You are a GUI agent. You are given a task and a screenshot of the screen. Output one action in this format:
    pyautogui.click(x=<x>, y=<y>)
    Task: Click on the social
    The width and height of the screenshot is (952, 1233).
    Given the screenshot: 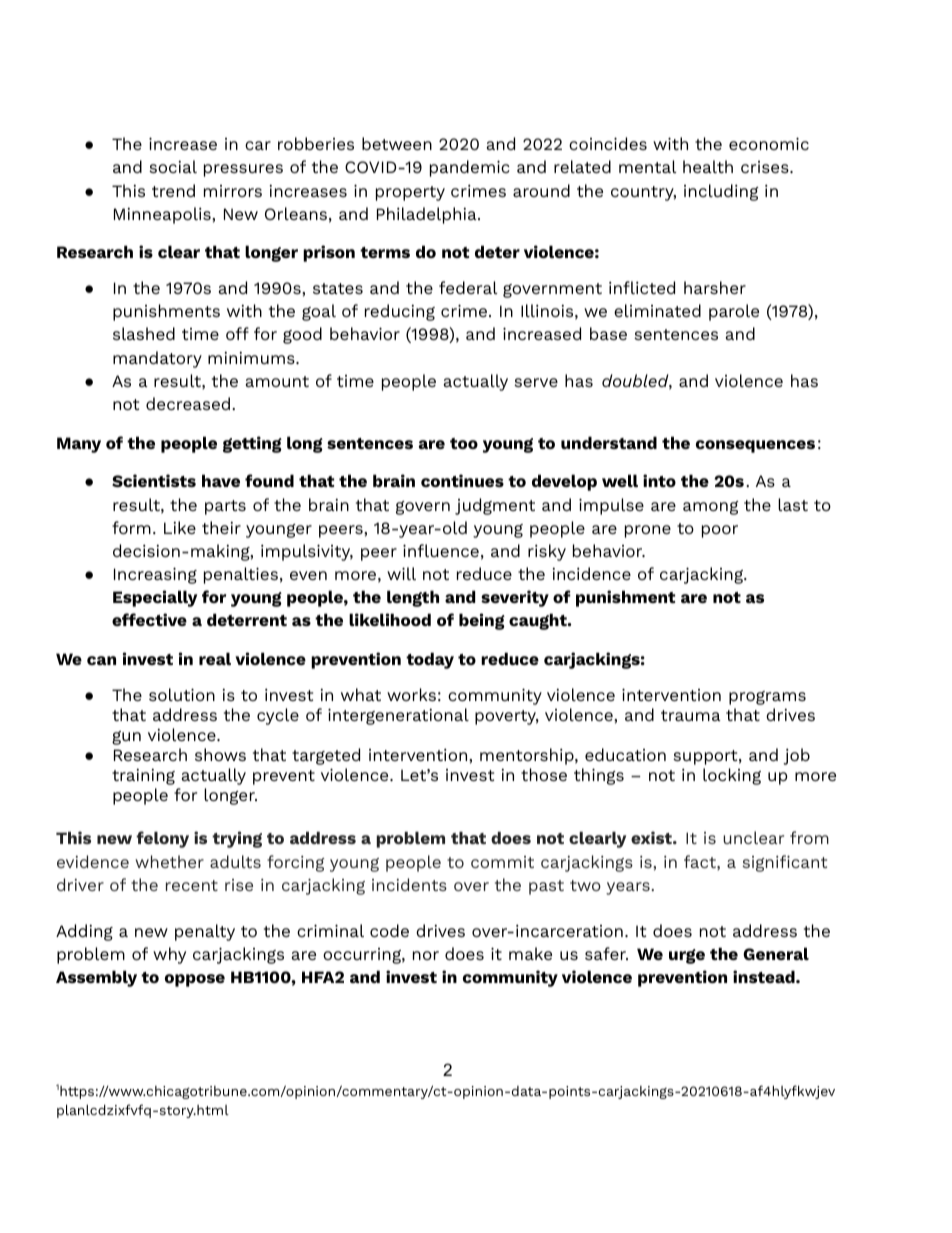 What is the action you would take?
    pyautogui.click(x=173, y=166)
